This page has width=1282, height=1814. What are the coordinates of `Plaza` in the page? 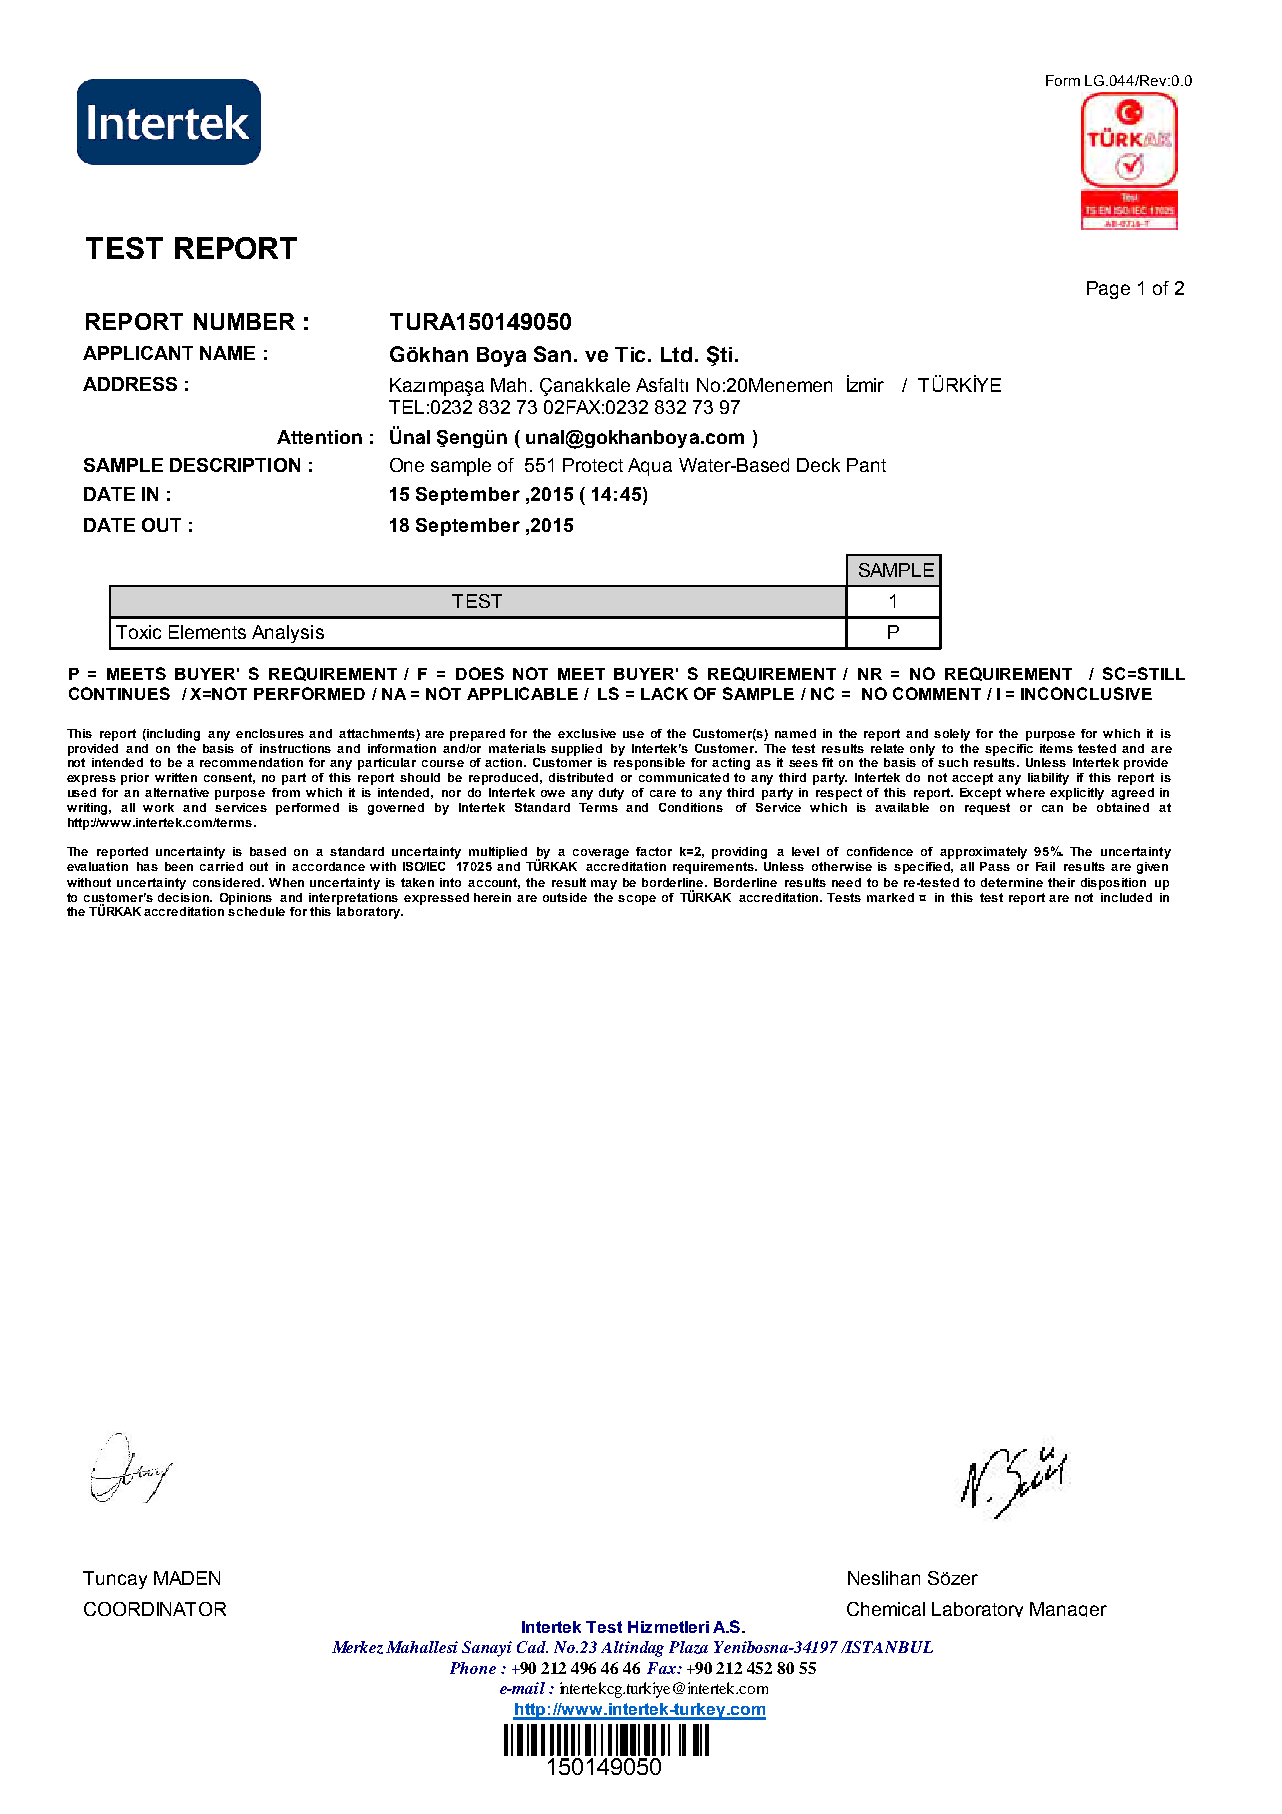 It's located at (688, 1647).
